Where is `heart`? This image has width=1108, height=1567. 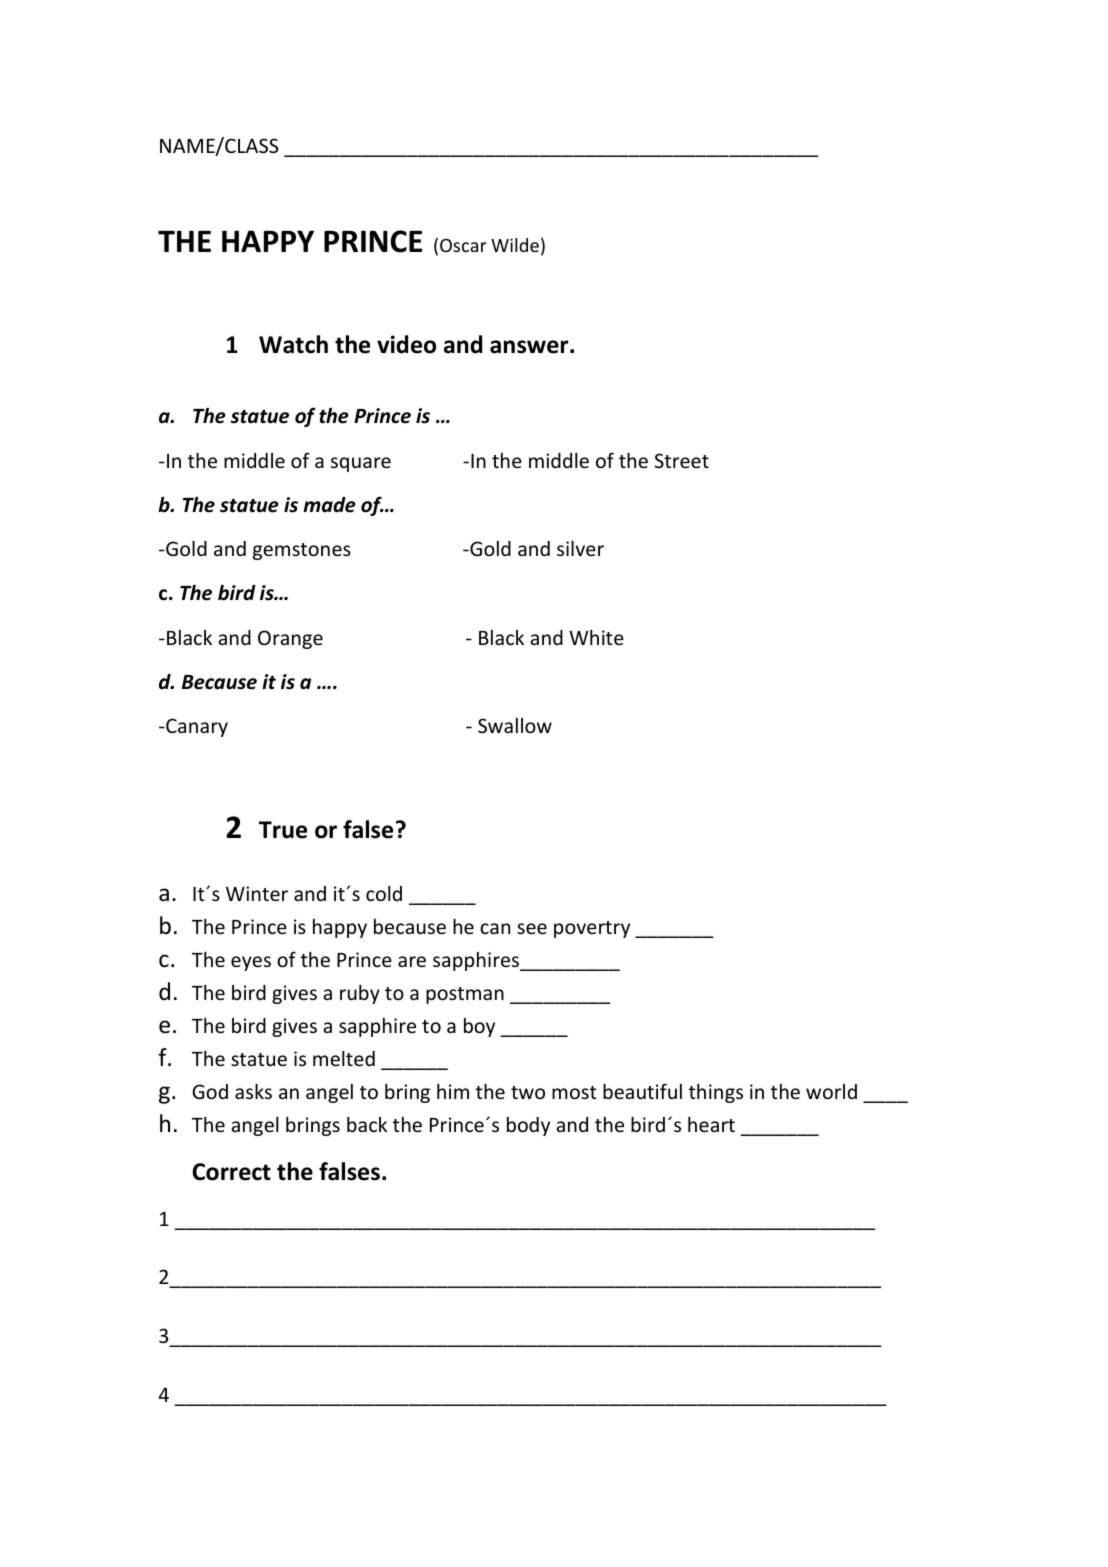 heart is located at coordinates (711, 1124).
